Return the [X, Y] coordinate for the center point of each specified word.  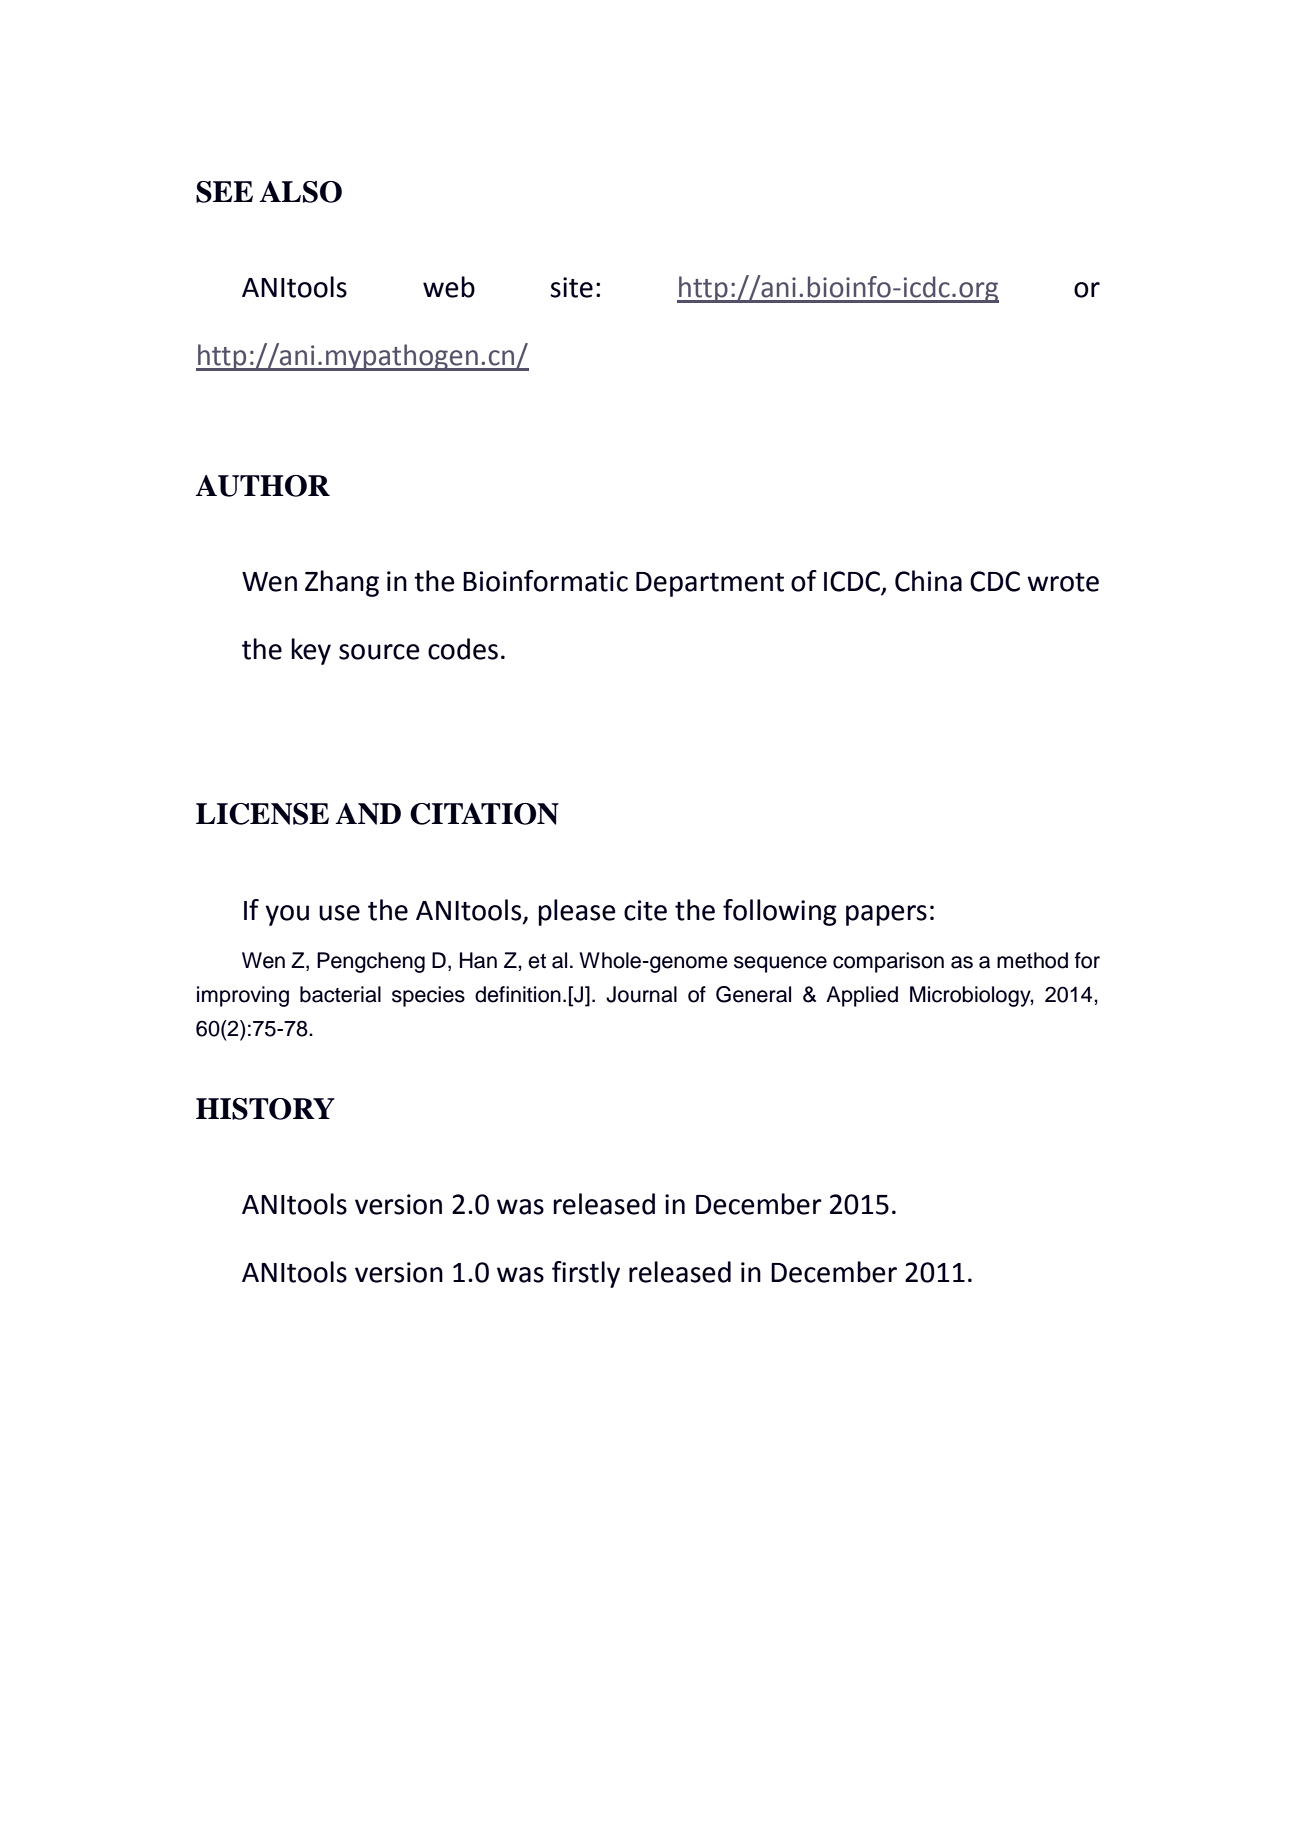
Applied [862, 996]
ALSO [301, 192]
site [571, 287]
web [449, 287]
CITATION [484, 814]
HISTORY [265, 1109]
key [311, 651]
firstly [586, 1274]
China [928, 581]
